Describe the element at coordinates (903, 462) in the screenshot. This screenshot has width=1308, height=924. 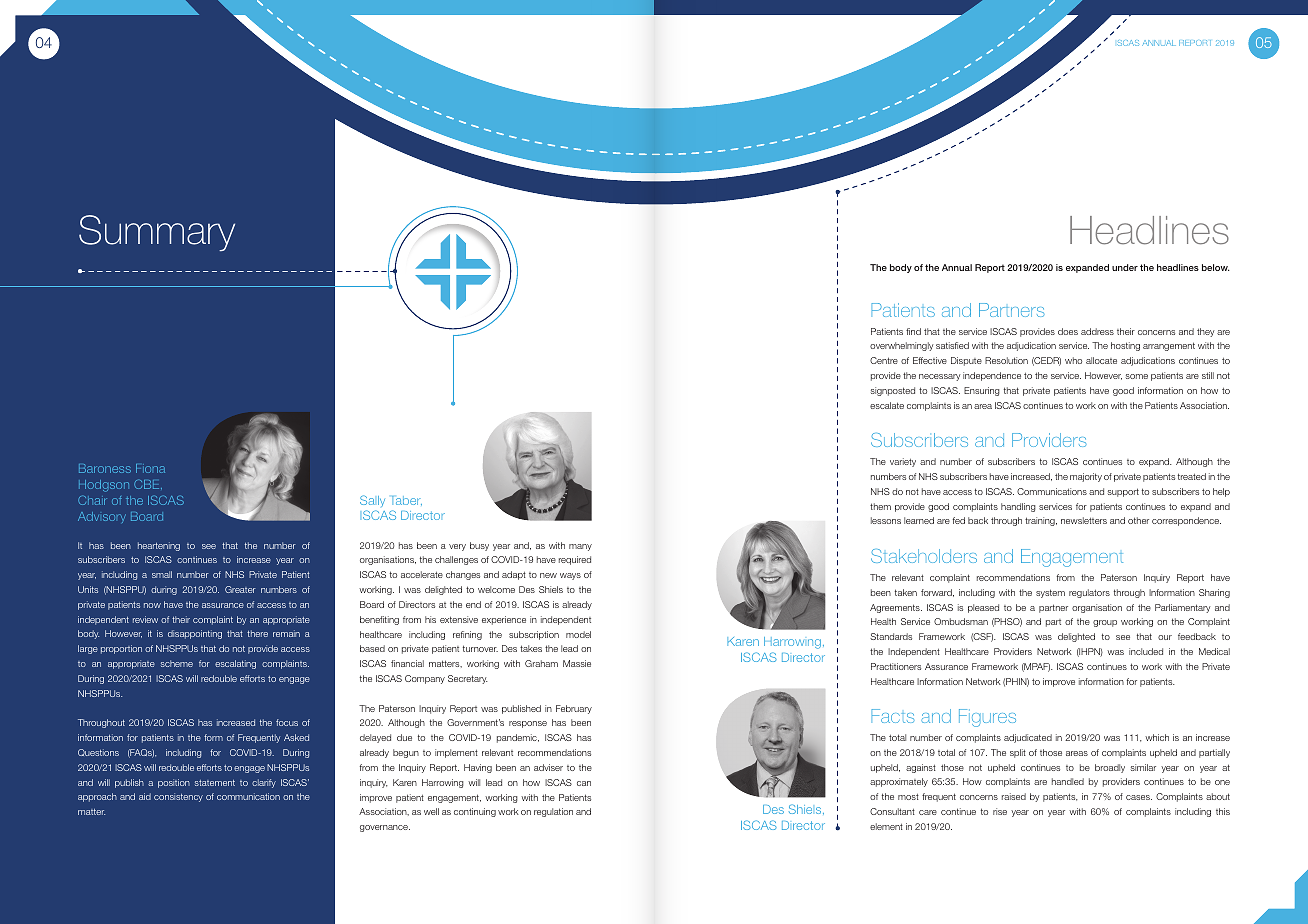
I see `variety` at that location.
